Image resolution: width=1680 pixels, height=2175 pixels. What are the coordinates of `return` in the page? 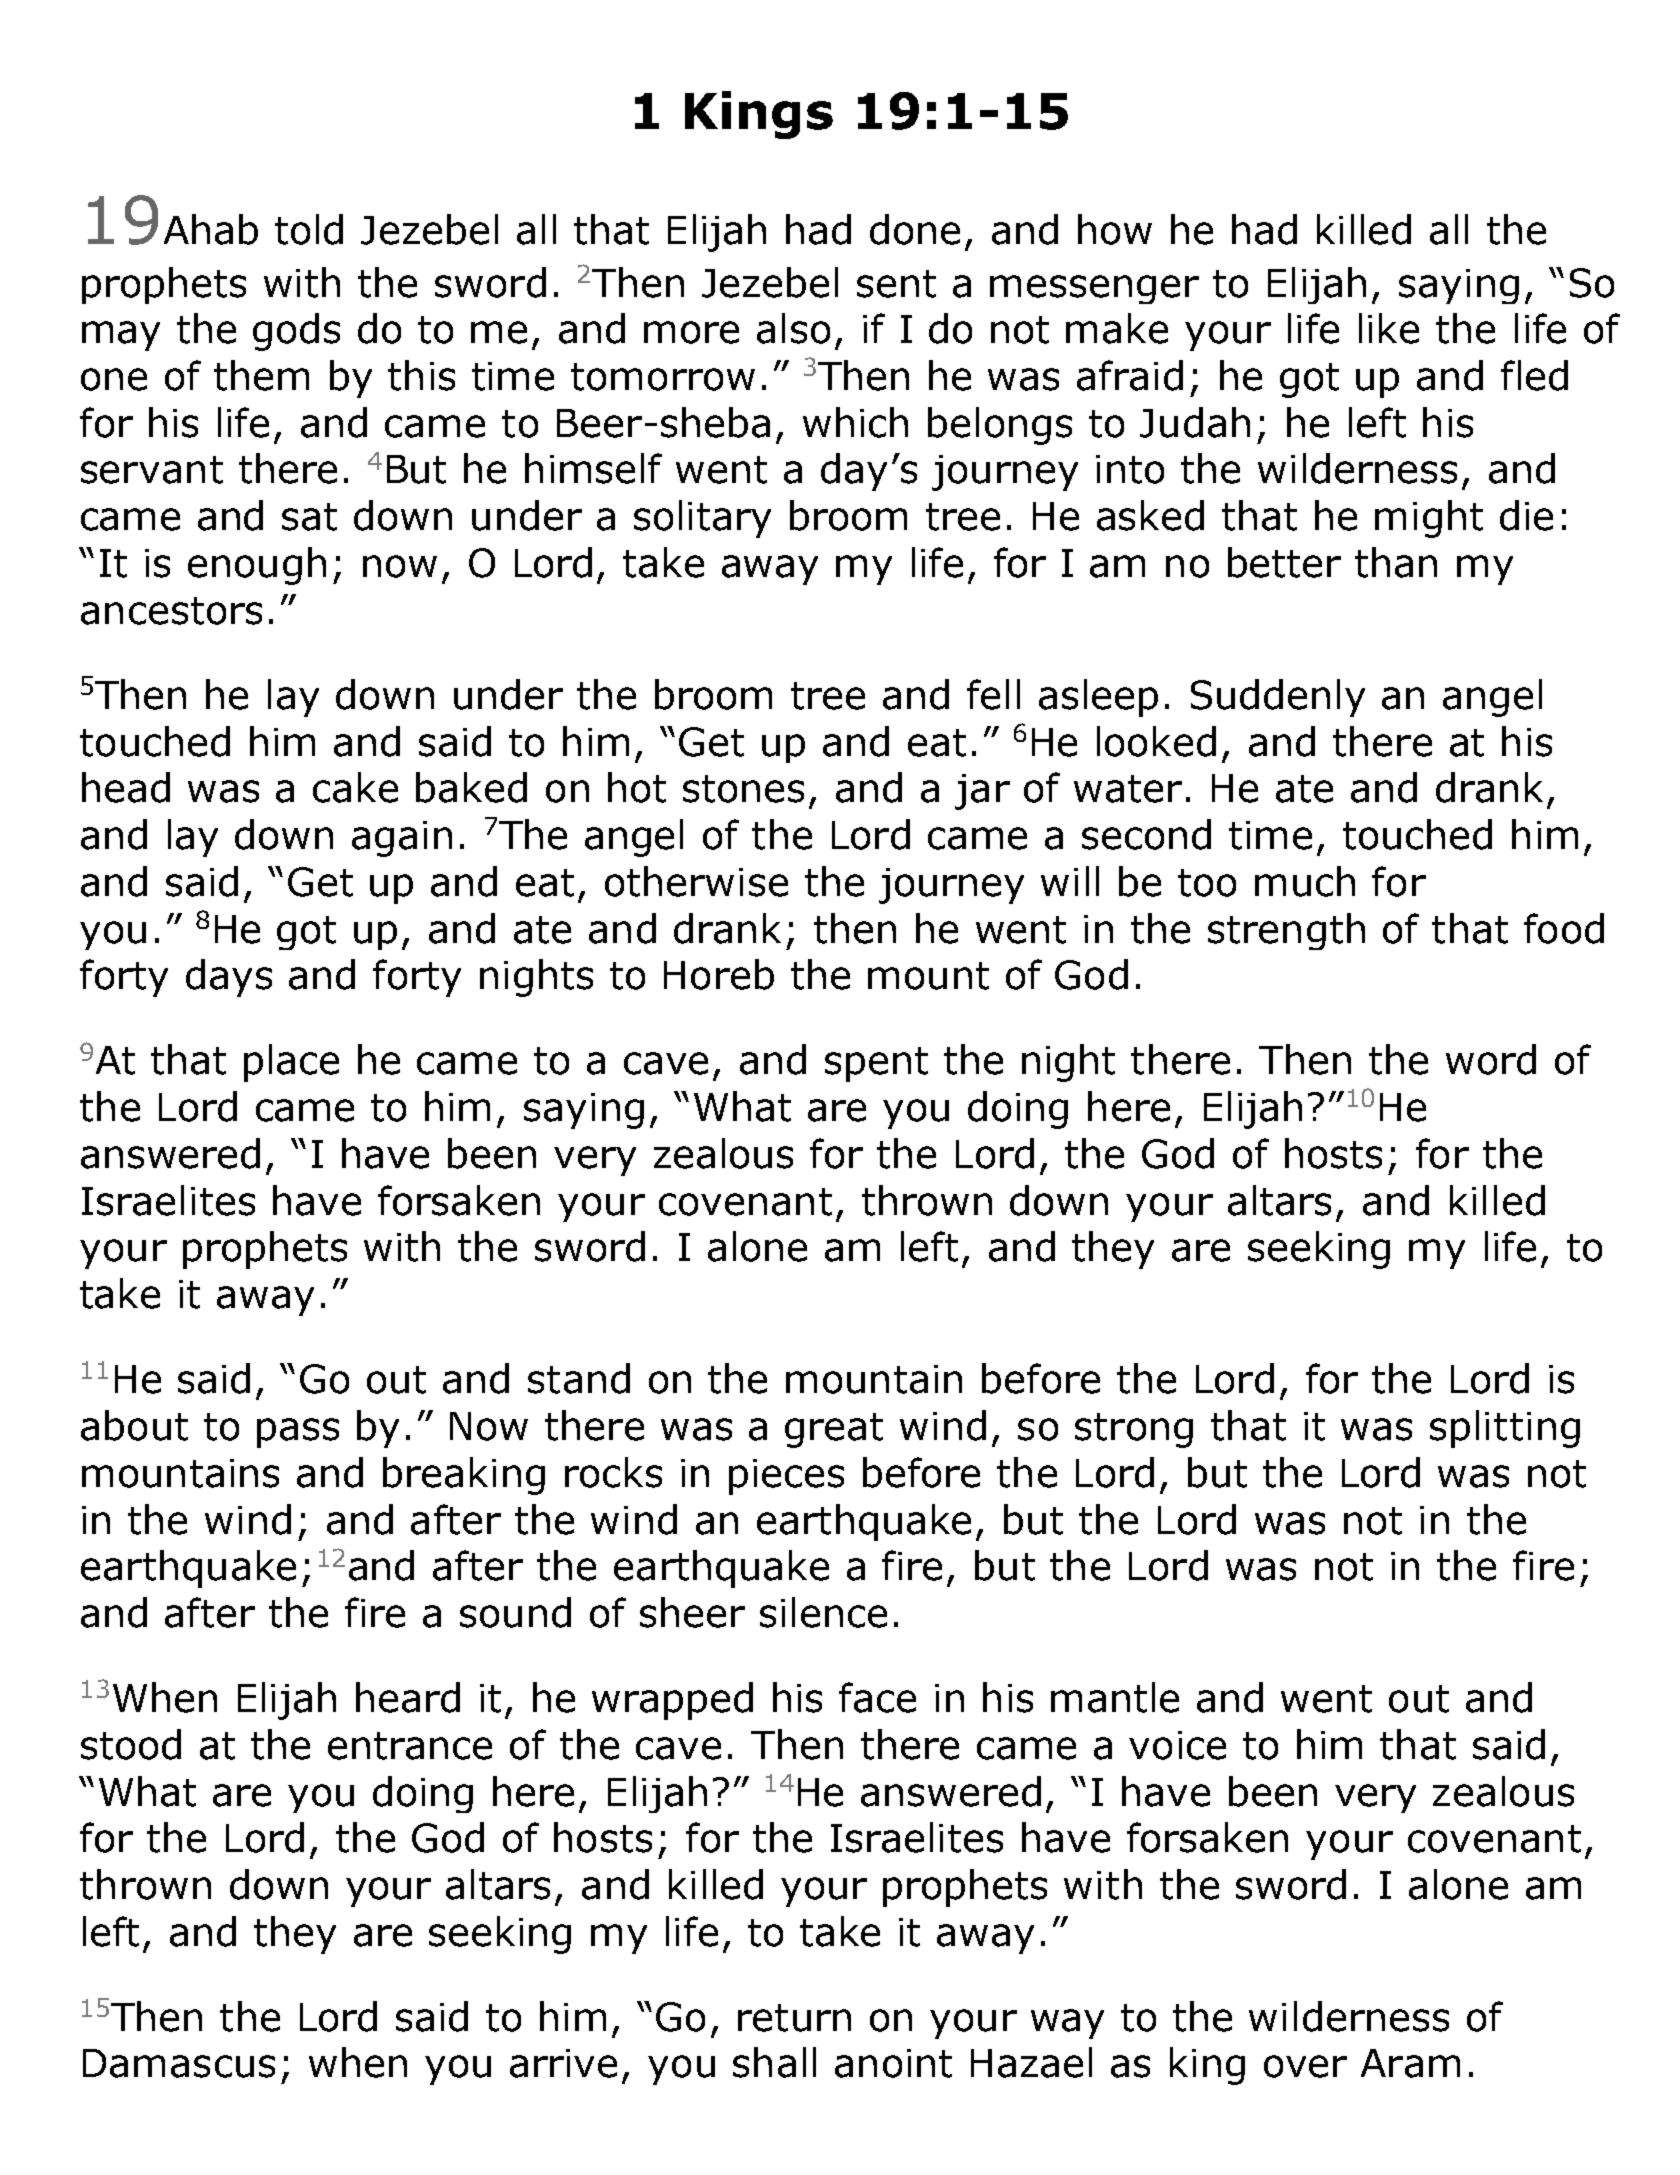 It's located at (794, 2018).
